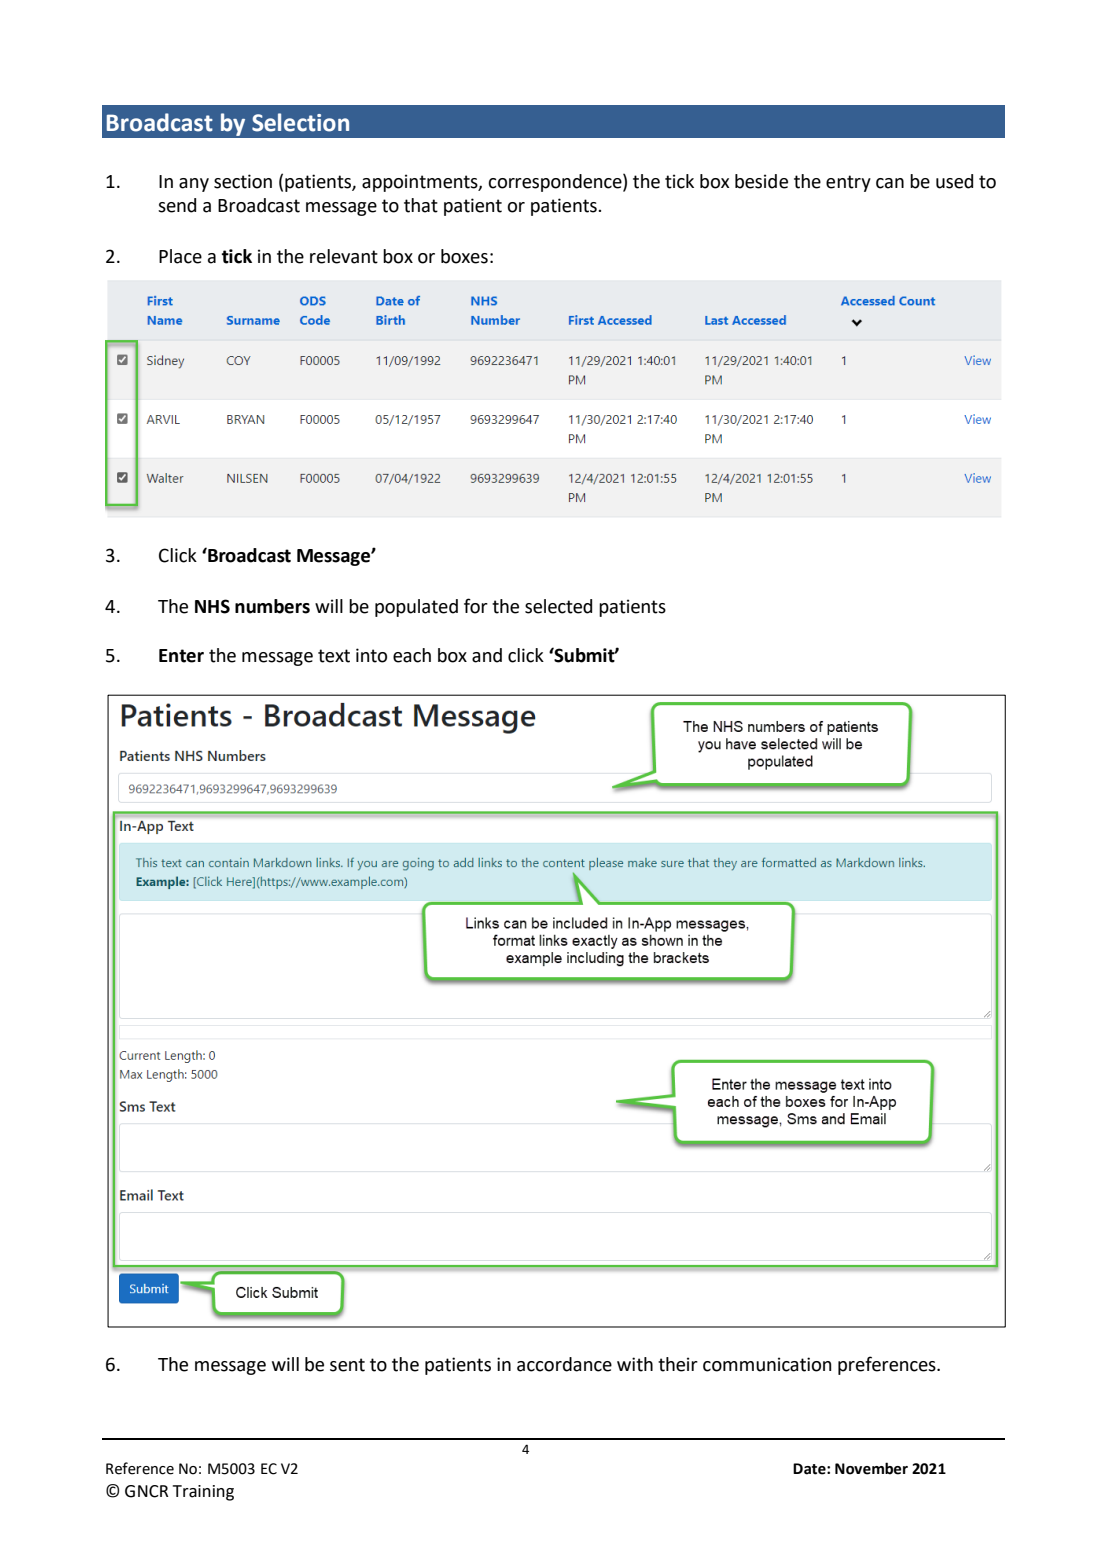  I want to click on selected, so click(558, 606).
